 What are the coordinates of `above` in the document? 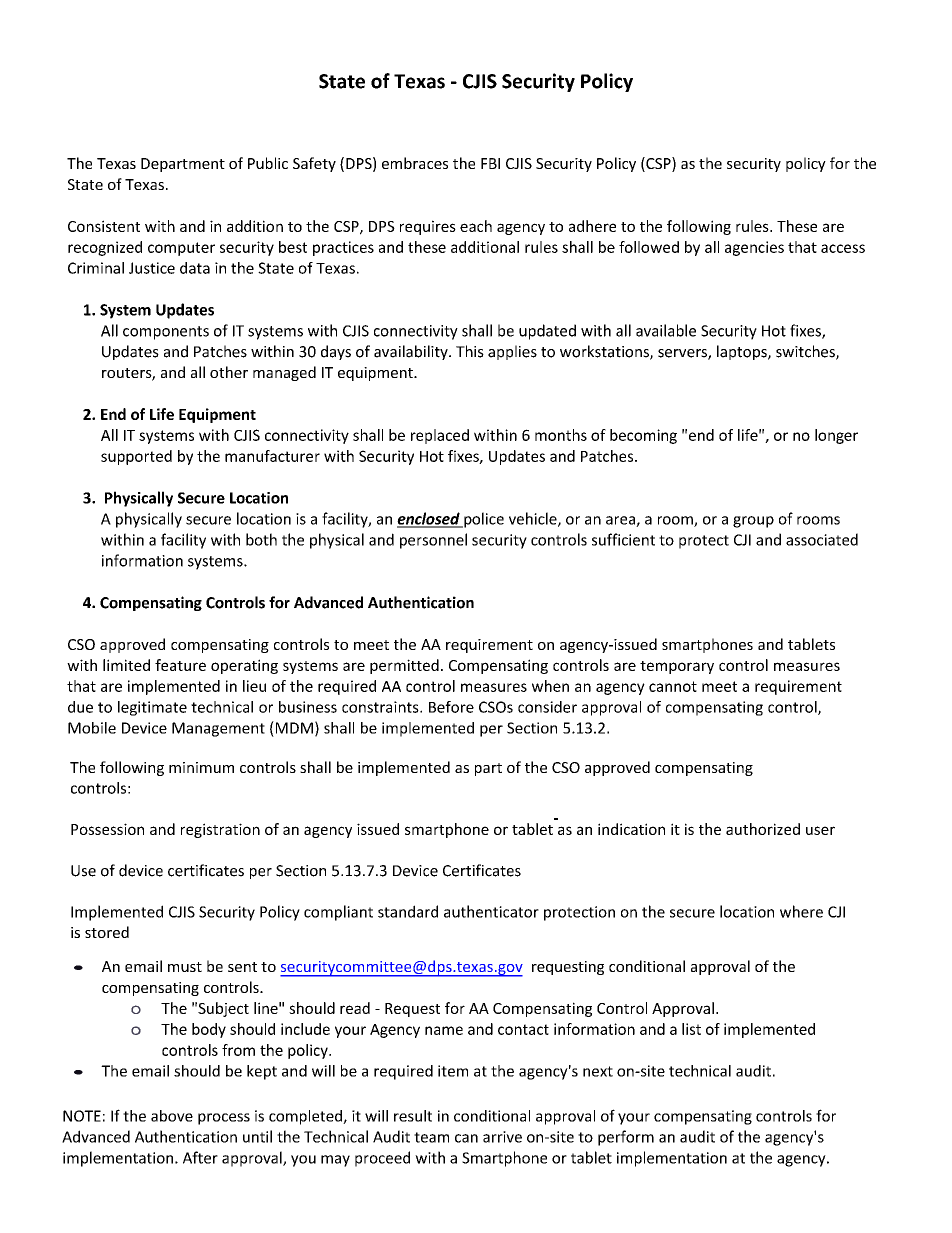 It's located at (172, 1116).
